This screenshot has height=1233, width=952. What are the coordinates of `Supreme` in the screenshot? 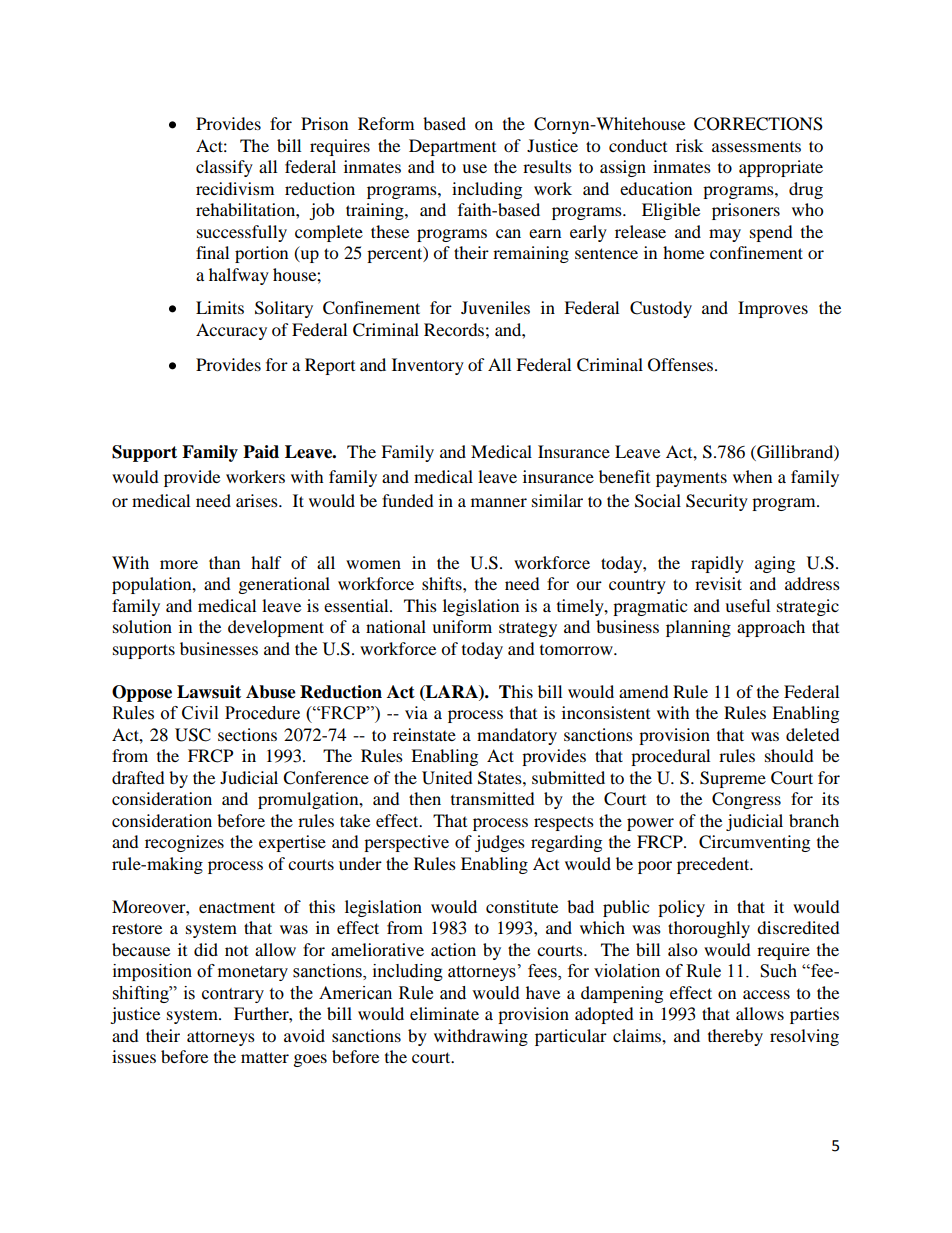 It's located at (733, 779).
